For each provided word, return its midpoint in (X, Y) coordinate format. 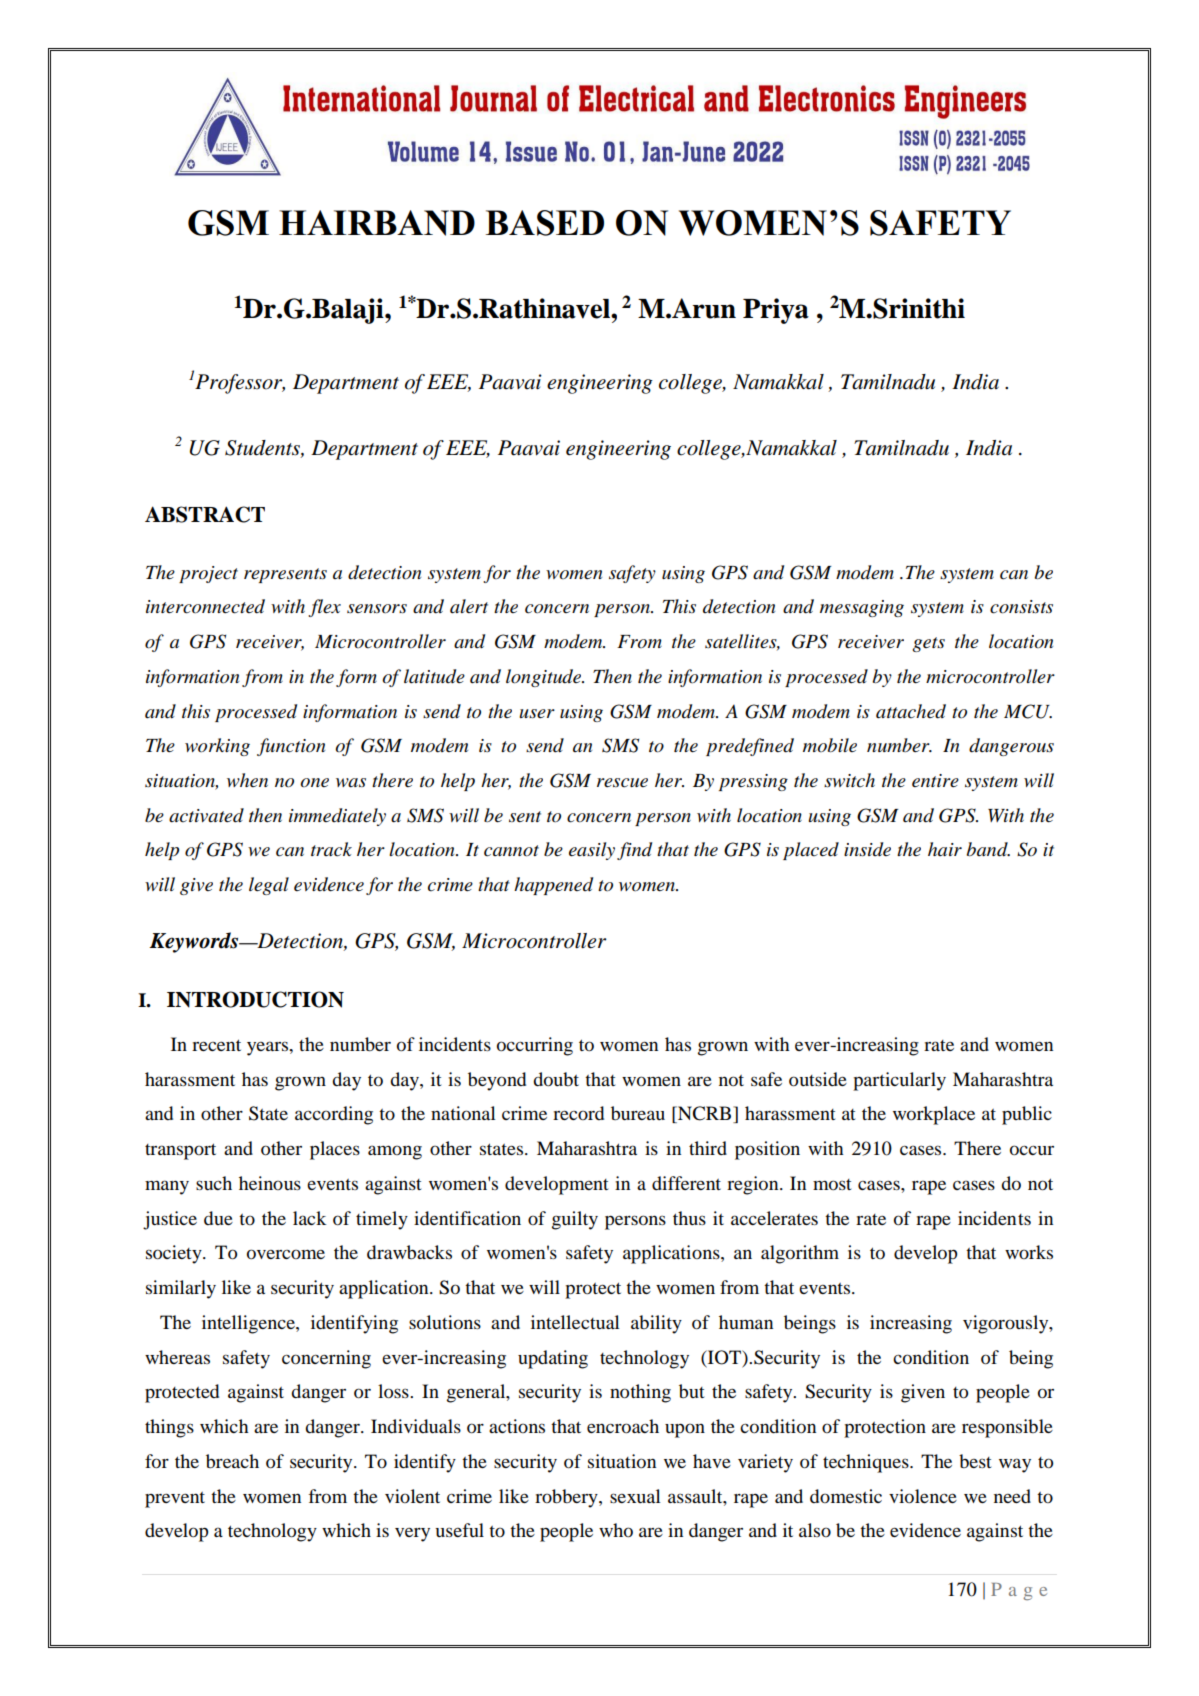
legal (269, 886)
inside (867, 849)
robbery (567, 1498)
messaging (862, 608)
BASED (545, 223)
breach (232, 1461)
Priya (776, 311)
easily (592, 851)
